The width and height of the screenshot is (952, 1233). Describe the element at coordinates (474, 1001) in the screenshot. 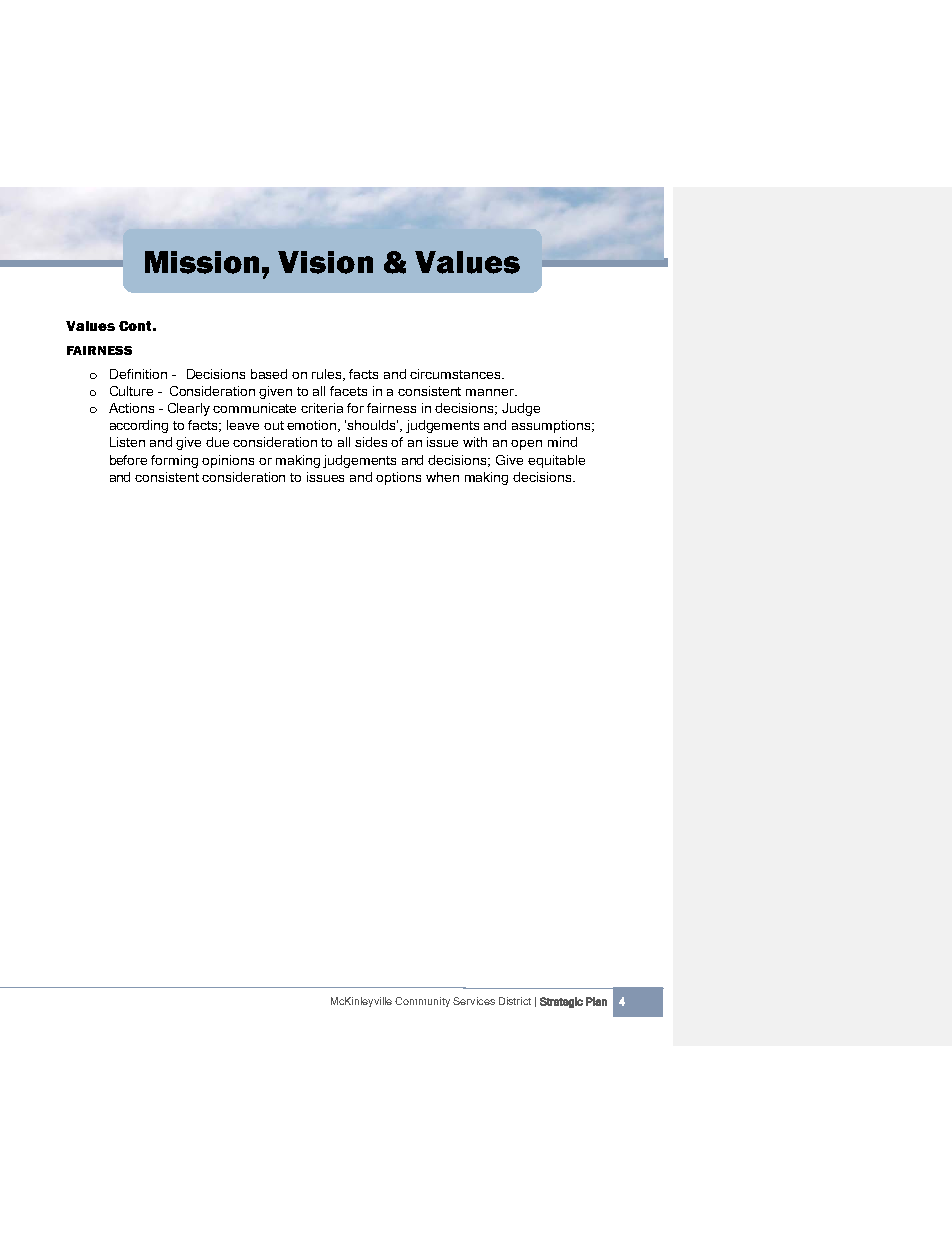

I see `Services` at that location.
